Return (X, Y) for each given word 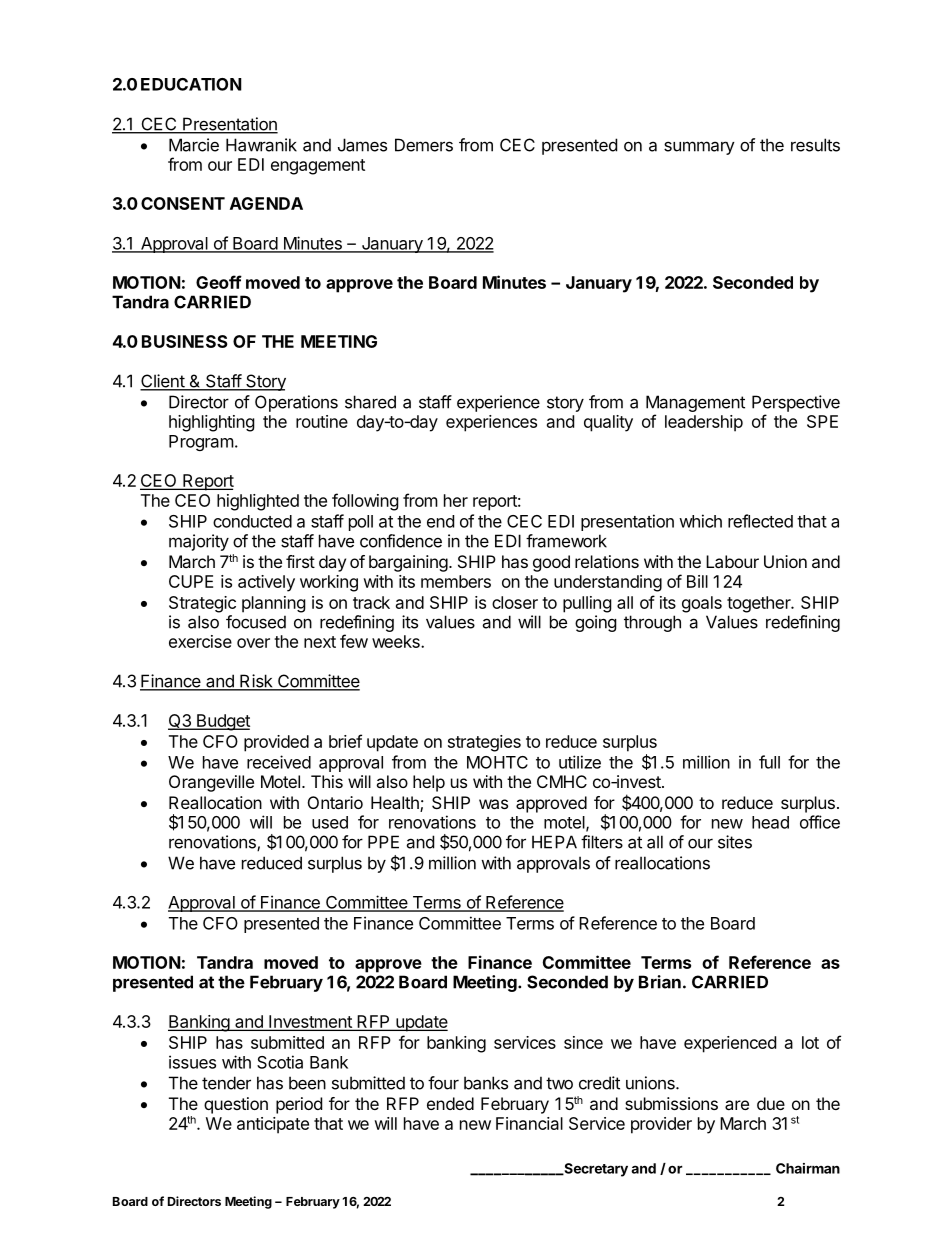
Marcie (194, 145)
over (253, 643)
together (760, 604)
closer (515, 602)
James (362, 145)
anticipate (273, 1125)
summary (699, 148)
